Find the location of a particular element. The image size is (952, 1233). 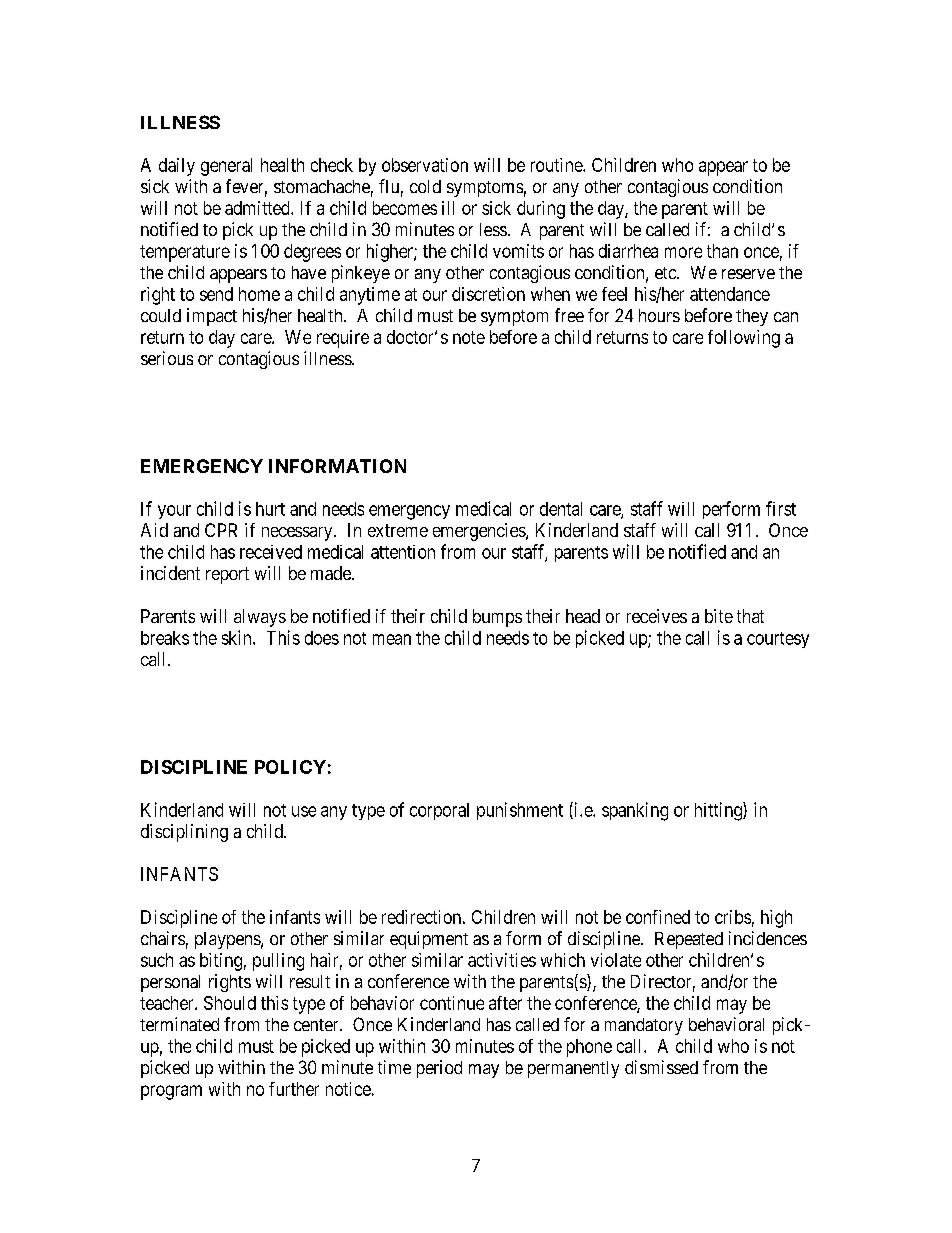

program is located at coordinates (171, 1092).
